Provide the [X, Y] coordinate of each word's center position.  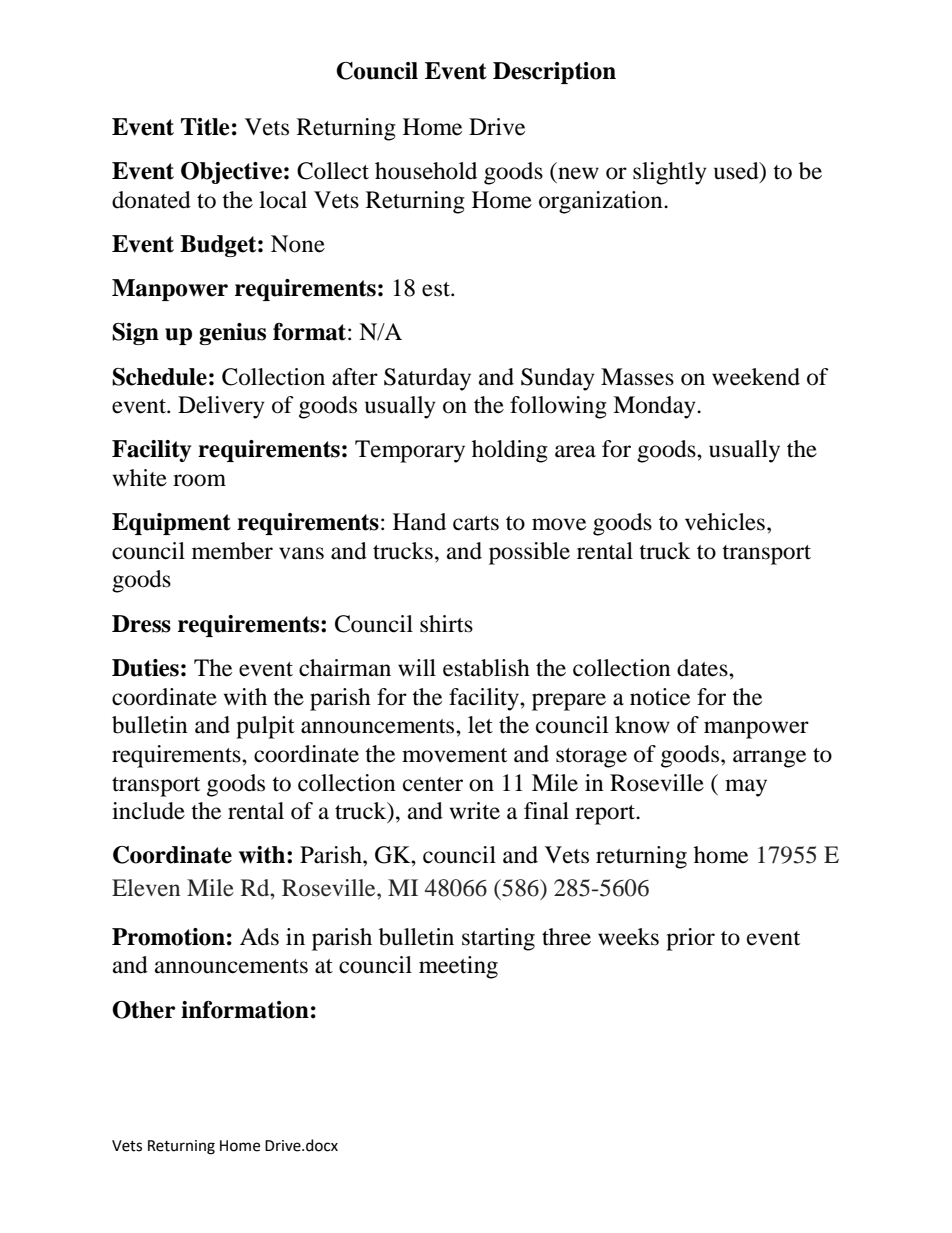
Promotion [168, 937]
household [426, 171]
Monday [655, 407]
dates [703, 668]
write [474, 811]
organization [602, 202]
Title [205, 127]
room [199, 480]
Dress [141, 624]
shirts [446, 624]
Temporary [410, 451]
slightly [670, 173]
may [746, 788]
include [148, 811]
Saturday [427, 379]
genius [232, 334]
